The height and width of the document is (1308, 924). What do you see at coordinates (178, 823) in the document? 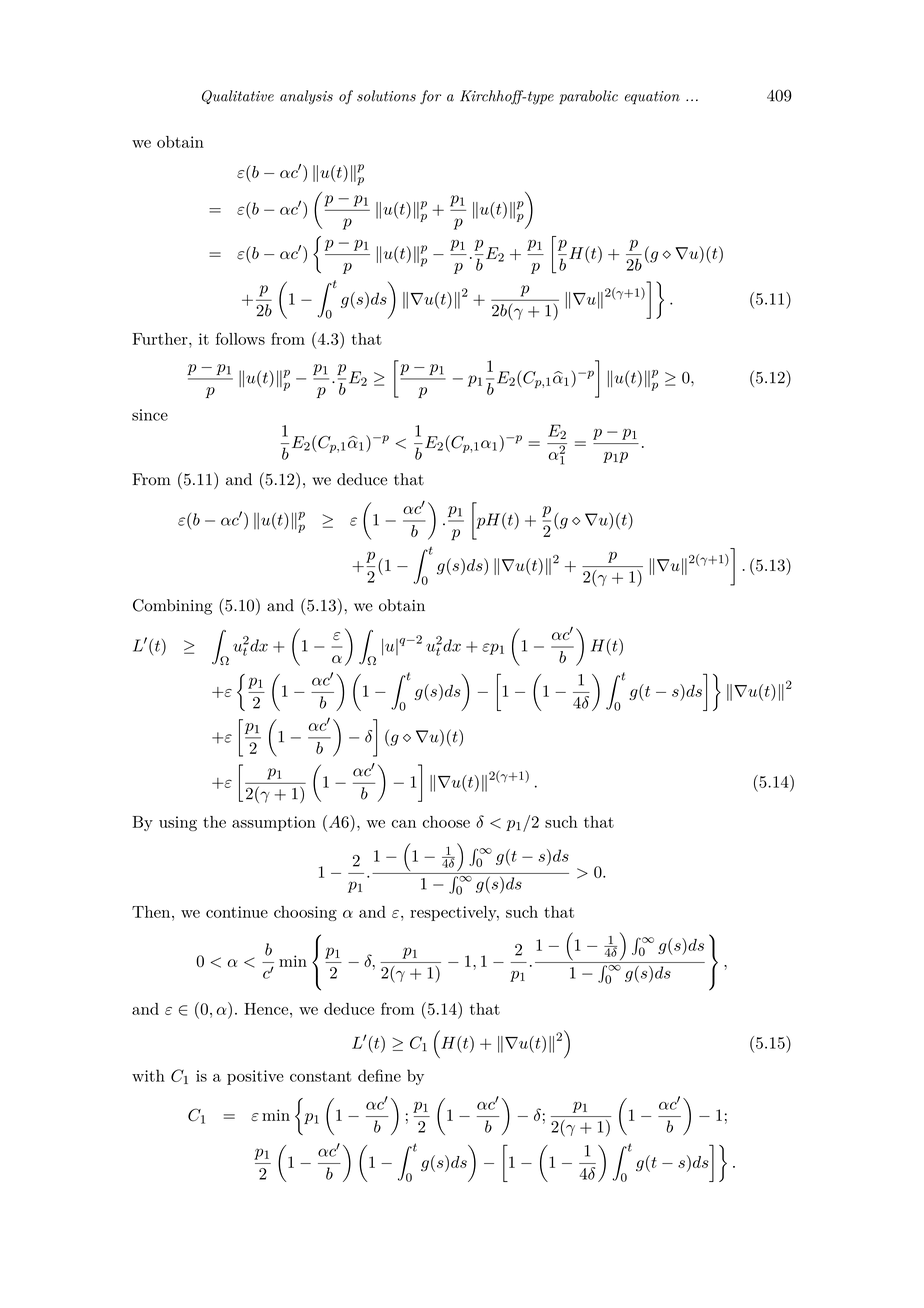
I see `using` at bounding box center [178, 823].
